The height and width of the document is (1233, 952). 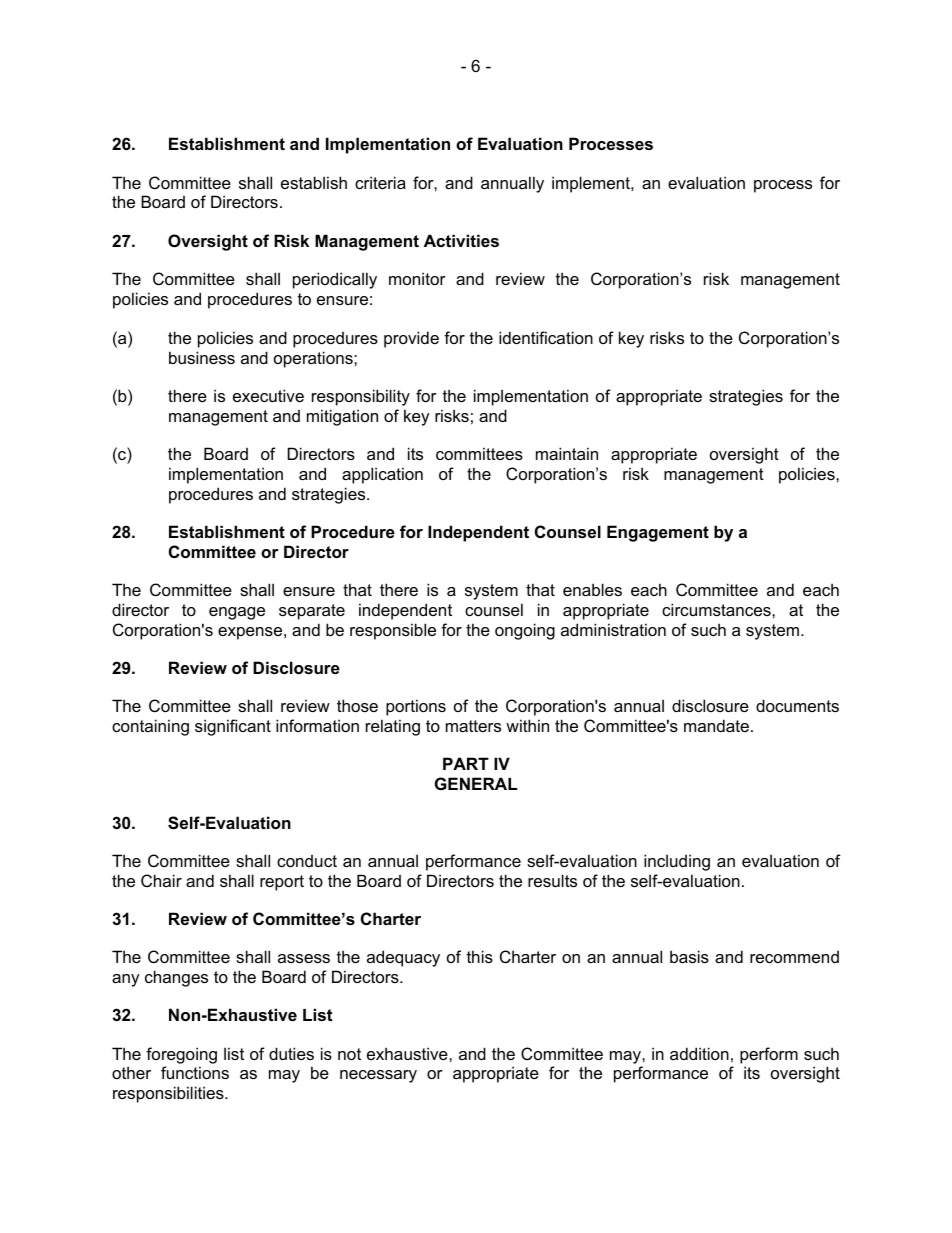 What do you see at coordinates (699, 1053) in the document?
I see `addition` at bounding box center [699, 1053].
